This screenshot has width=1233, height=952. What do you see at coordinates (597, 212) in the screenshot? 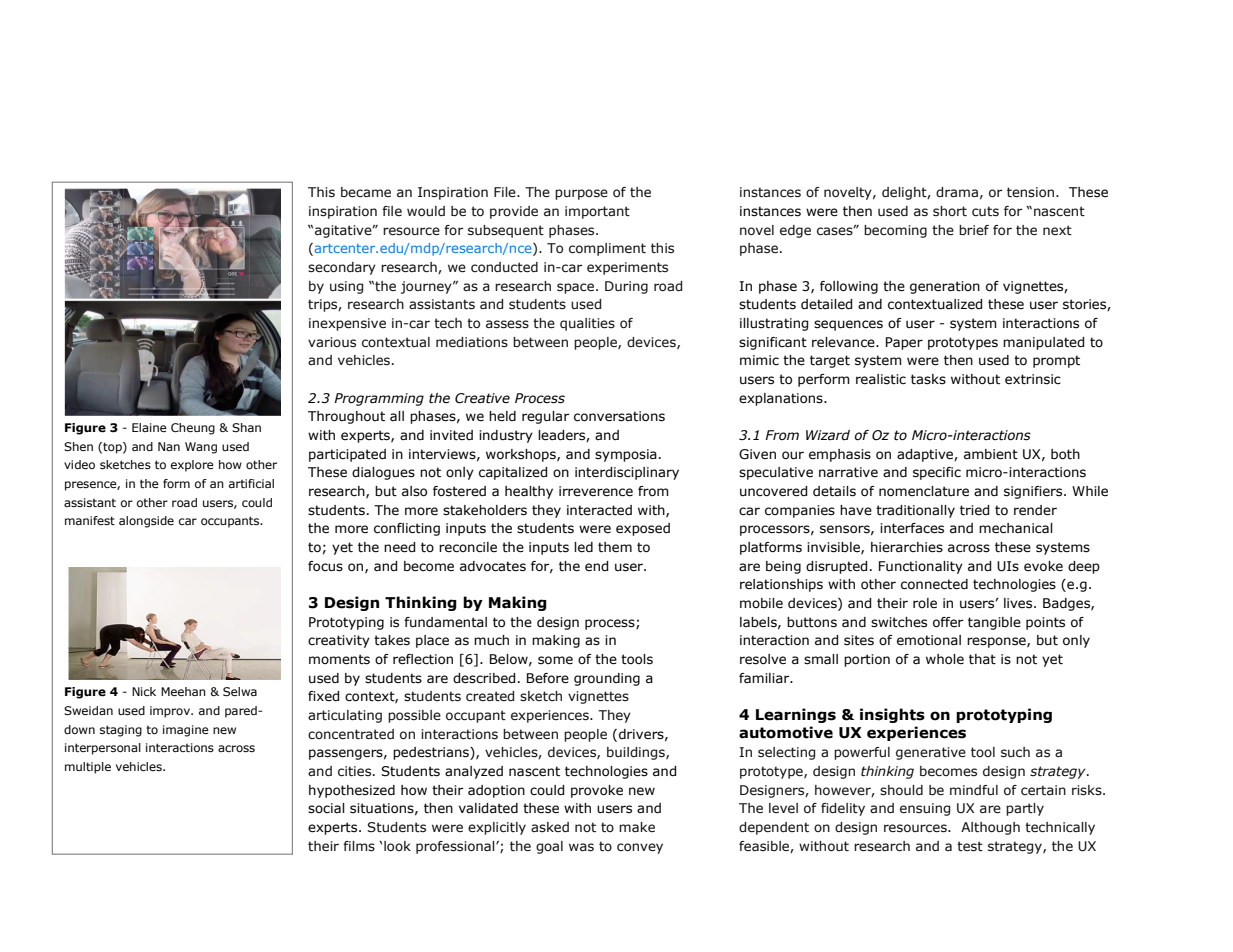
I see `important` at bounding box center [597, 212].
